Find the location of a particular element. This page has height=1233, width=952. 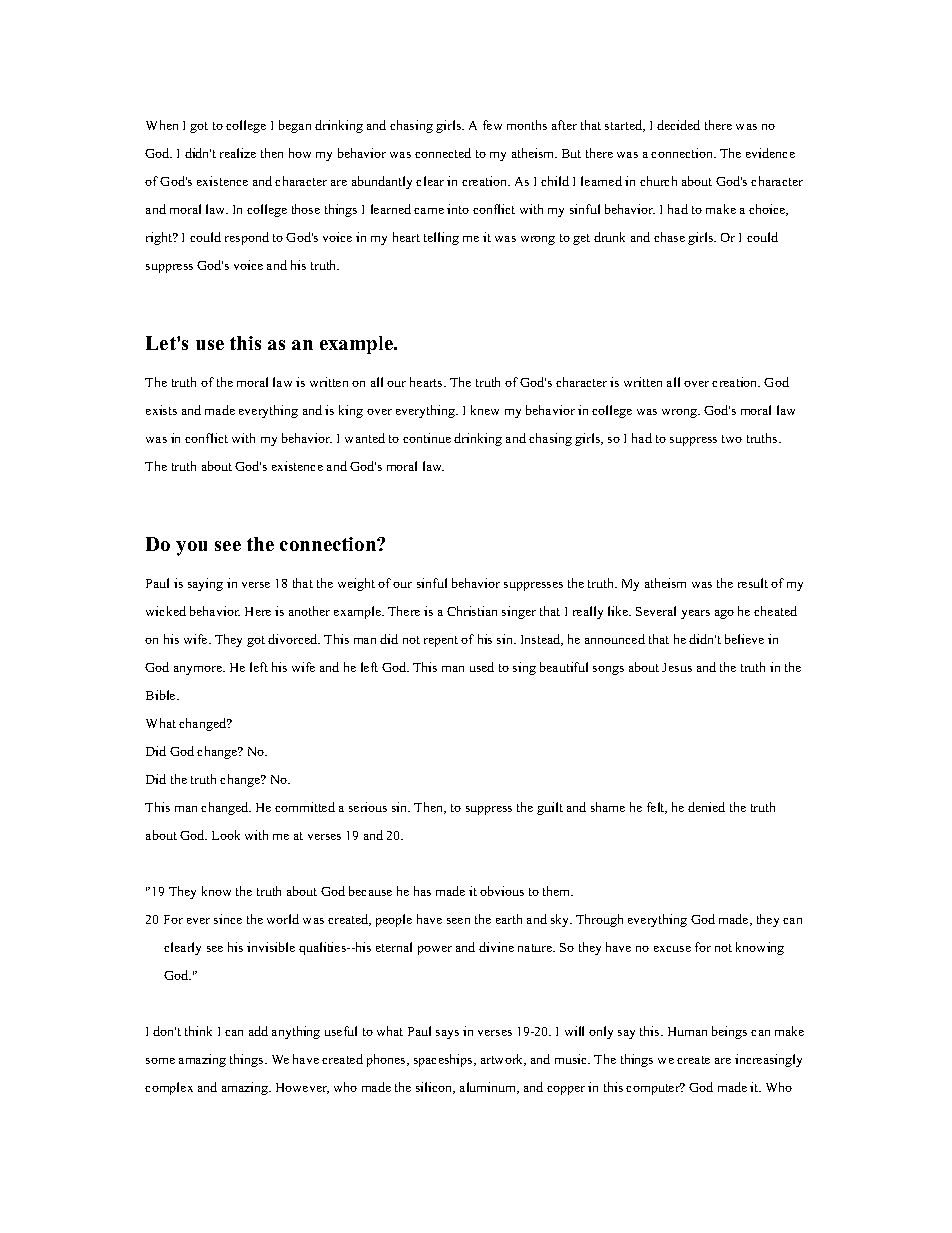

connected is located at coordinates (443, 153).
